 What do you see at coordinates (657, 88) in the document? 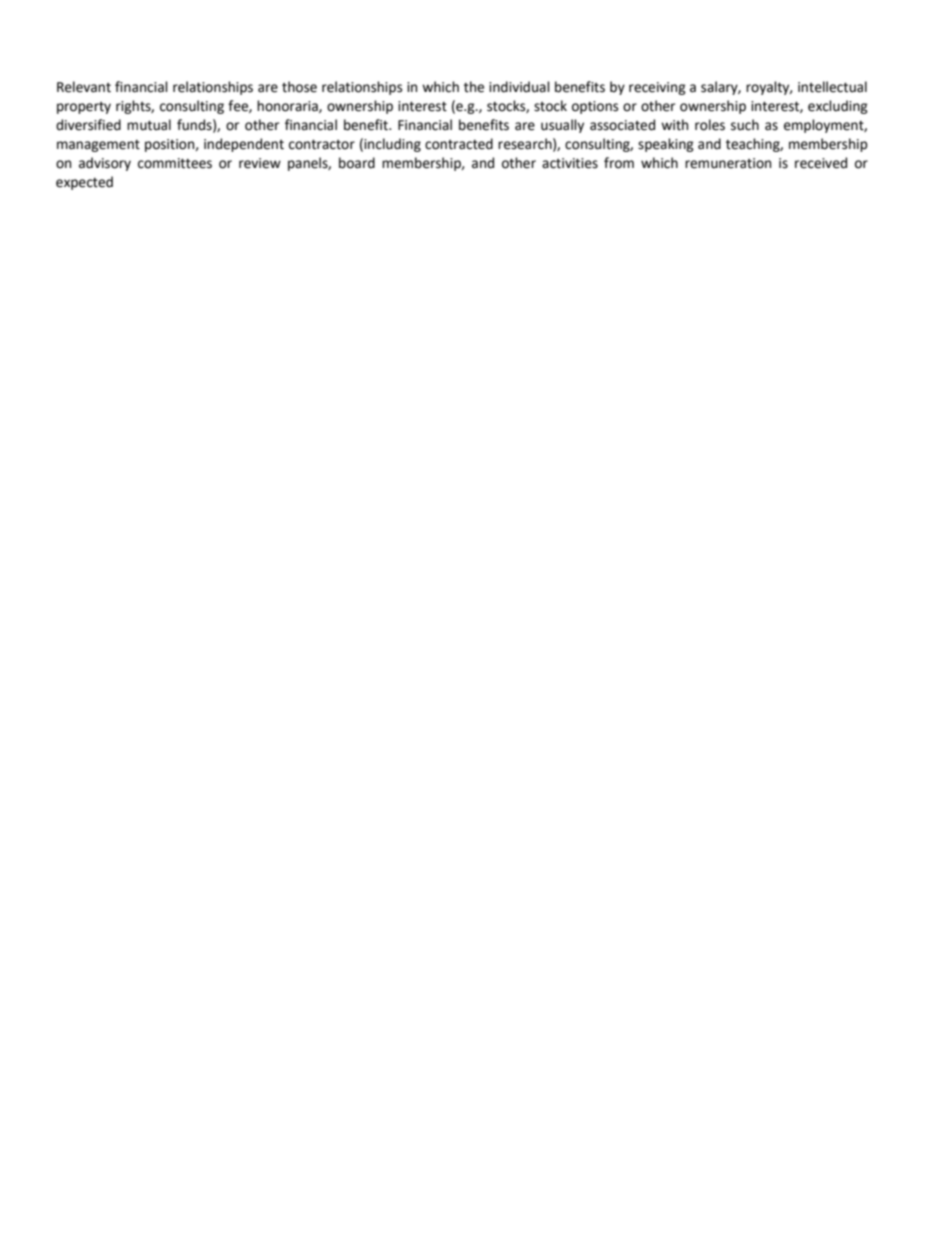
I see `receiving` at bounding box center [657, 88].
